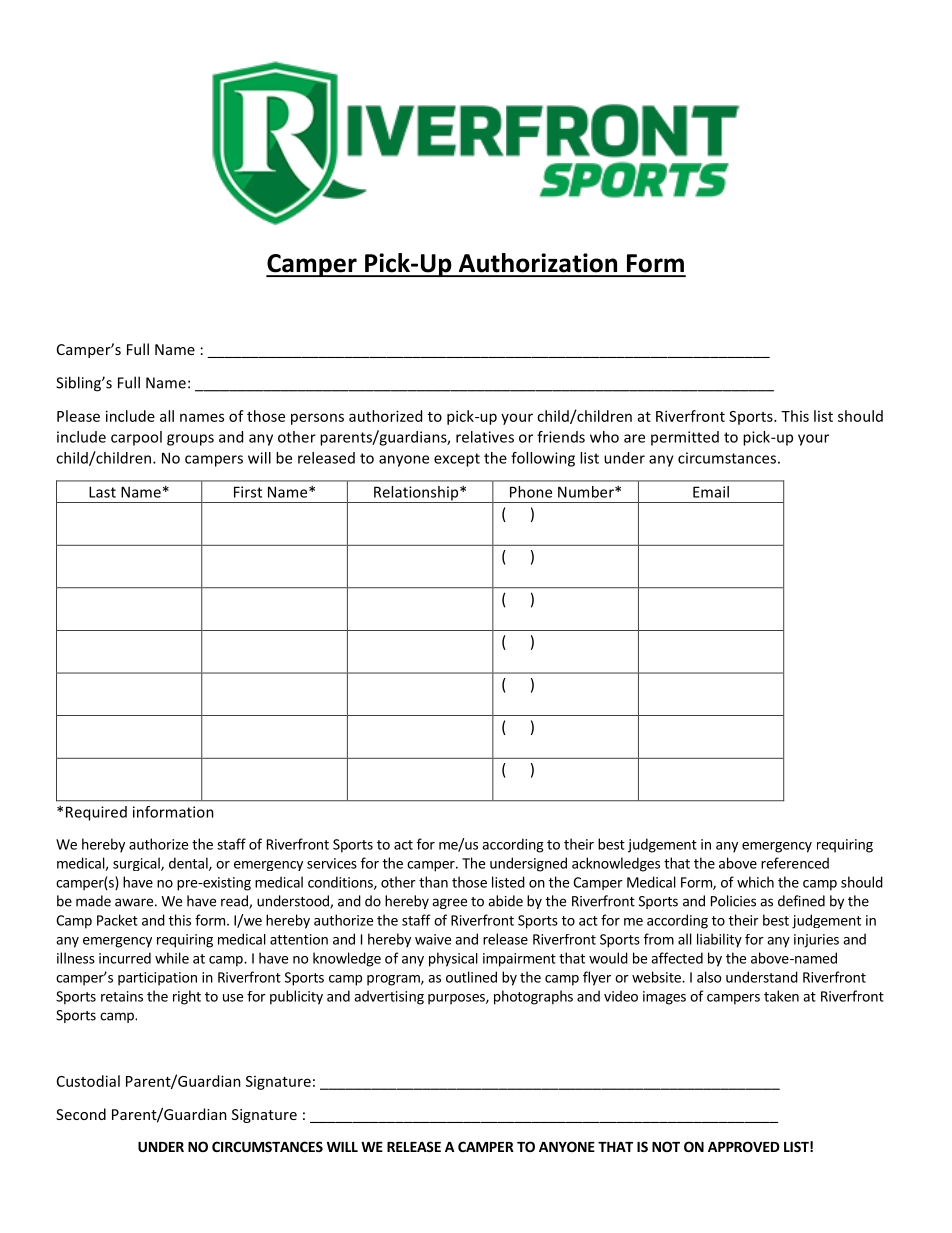  What do you see at coordinates (531, 492) in the image?
I see `Phone` at bounding box center [531, 492].
